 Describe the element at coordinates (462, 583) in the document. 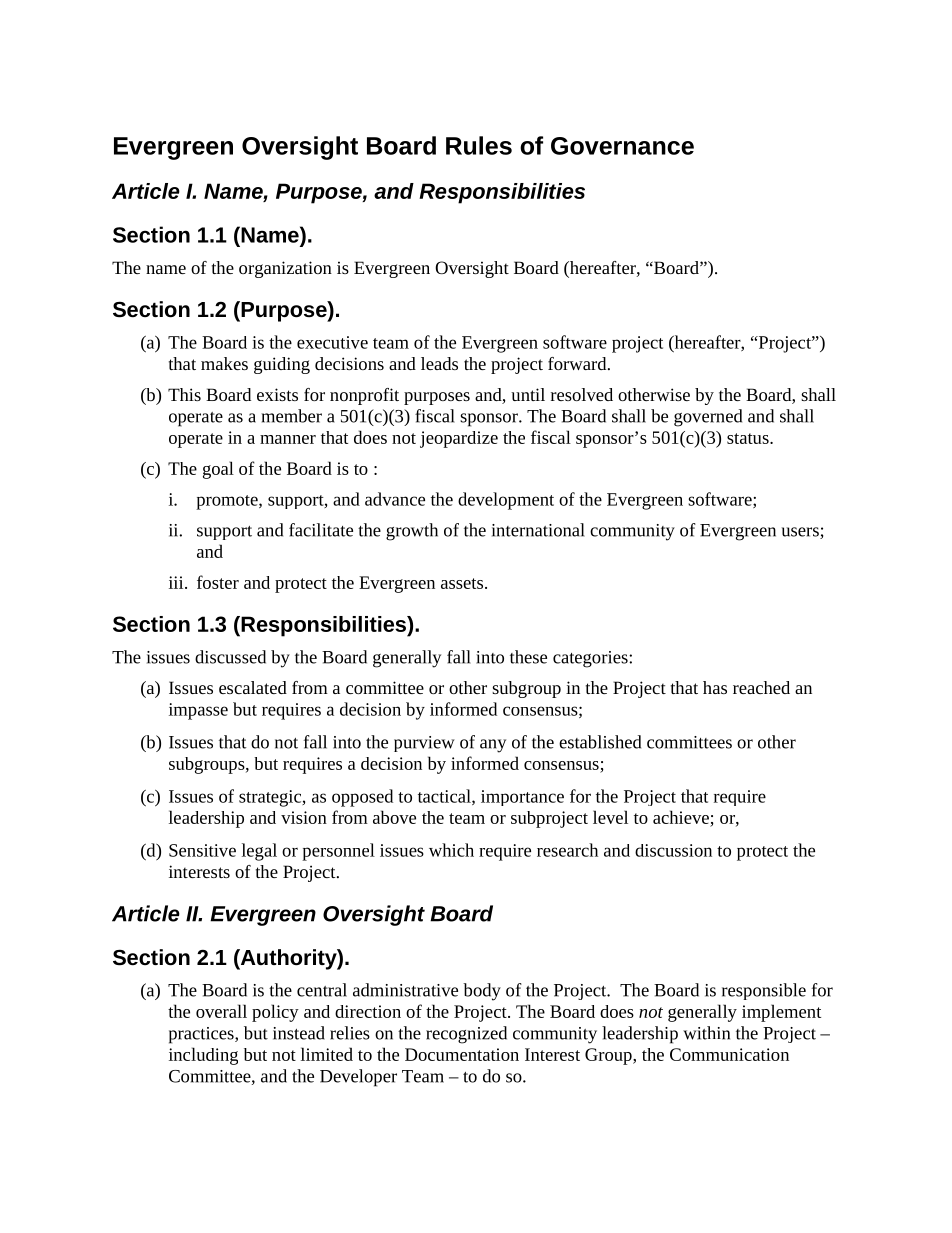

I see `assets` at that location.
